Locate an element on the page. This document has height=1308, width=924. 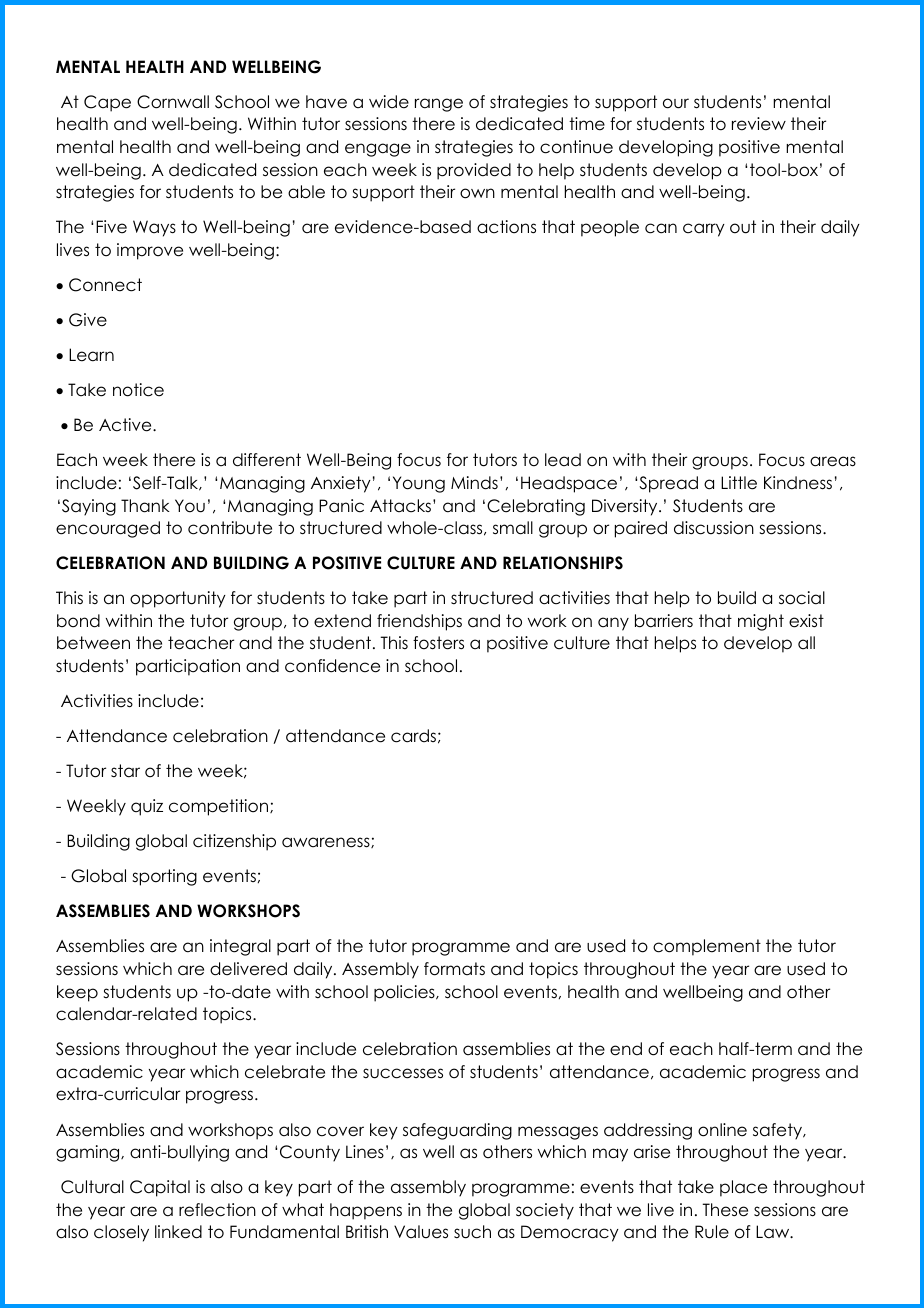
such is located at coordinates (472, 1232).
